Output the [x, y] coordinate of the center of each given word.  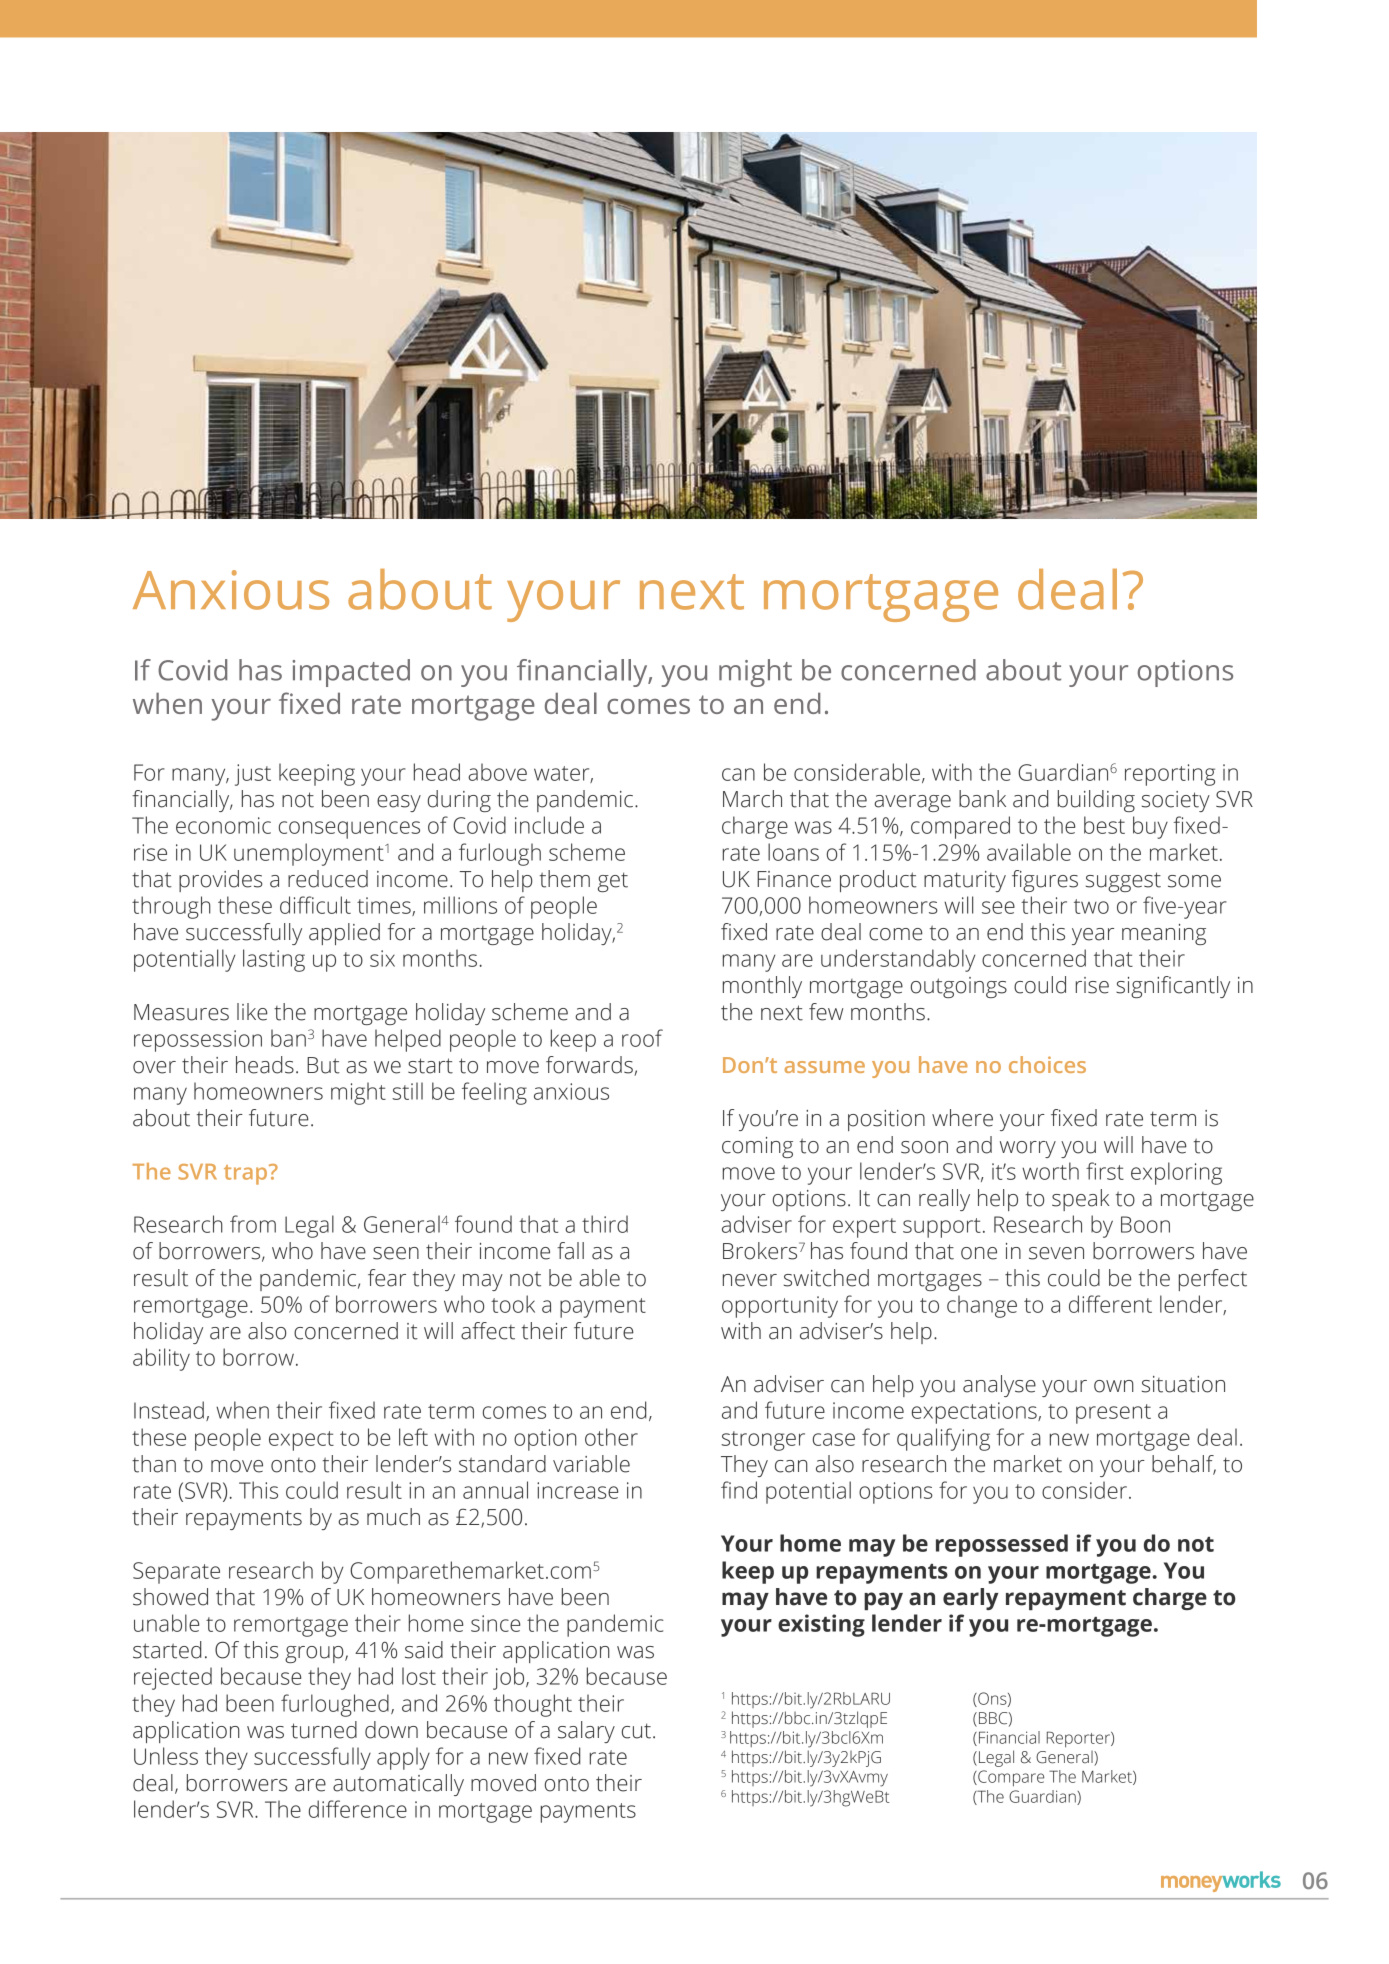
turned [324, 1730]
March [752, 799]
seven [1056, 1253]
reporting [1170, 775]
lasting [274, 960]
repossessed [1002, 1545]
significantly [1173, 987]
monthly [762, 987]
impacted [351, 673]
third [605, 1224]
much [393, 1517]
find [739, 1490]
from [253, 1224]
